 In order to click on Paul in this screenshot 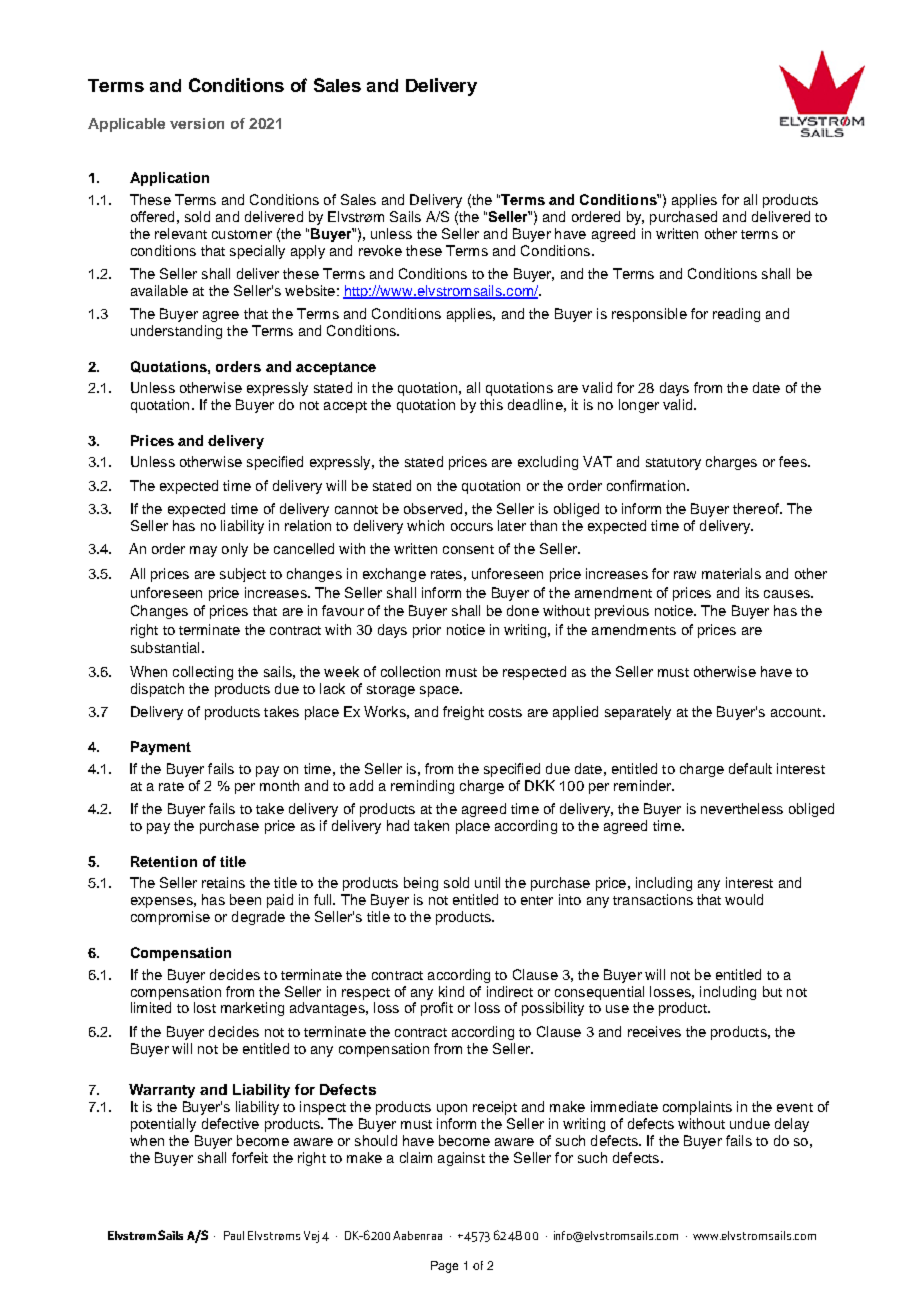, I will do `click(234, 1235)`.
